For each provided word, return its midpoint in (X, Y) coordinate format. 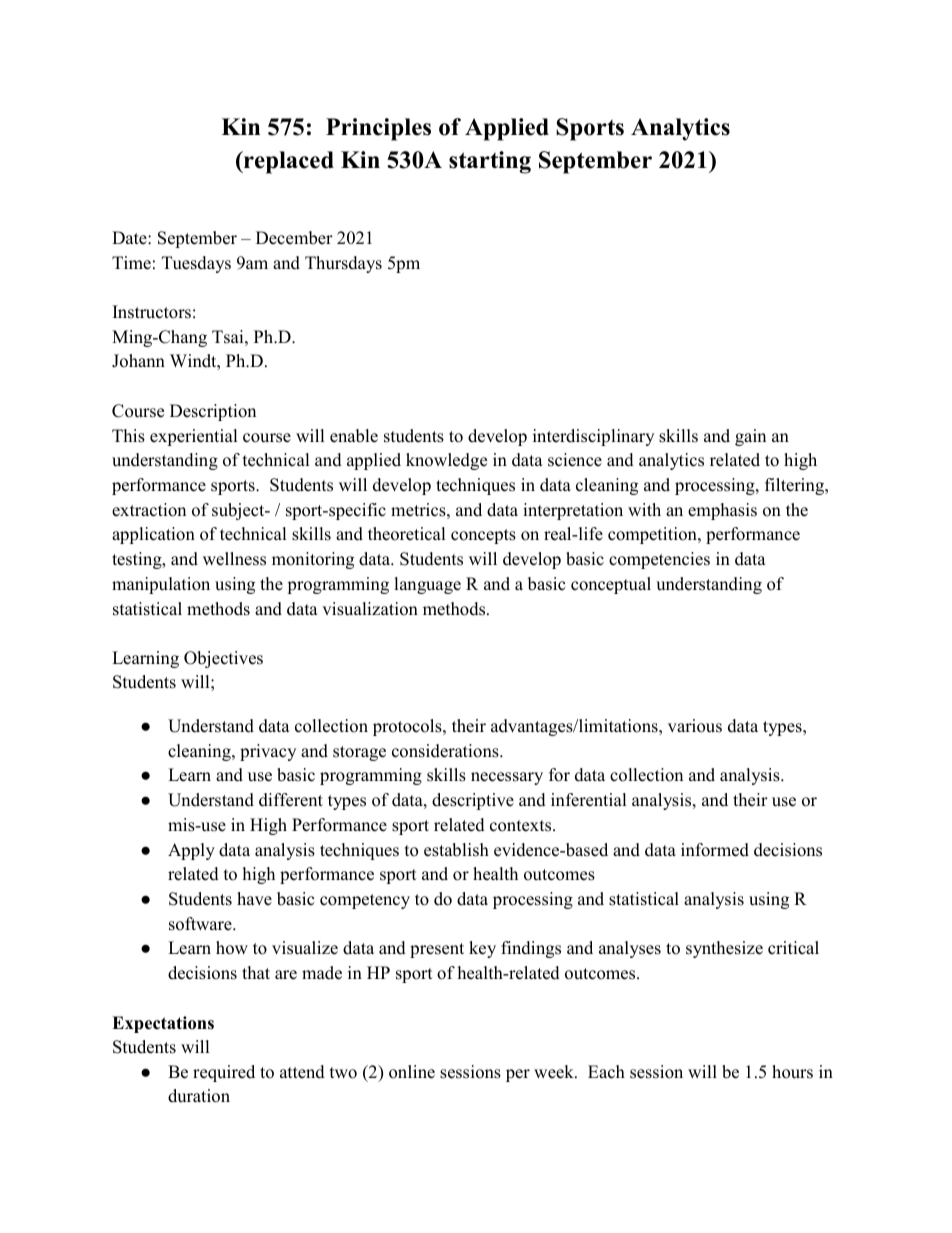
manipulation (161, 585)
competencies (659, 560)
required (224, 1073)
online (412, 1072)
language (427, 585)
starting (490, 162)
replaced (288, 162)
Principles (378, 129)
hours (792, 1072)
